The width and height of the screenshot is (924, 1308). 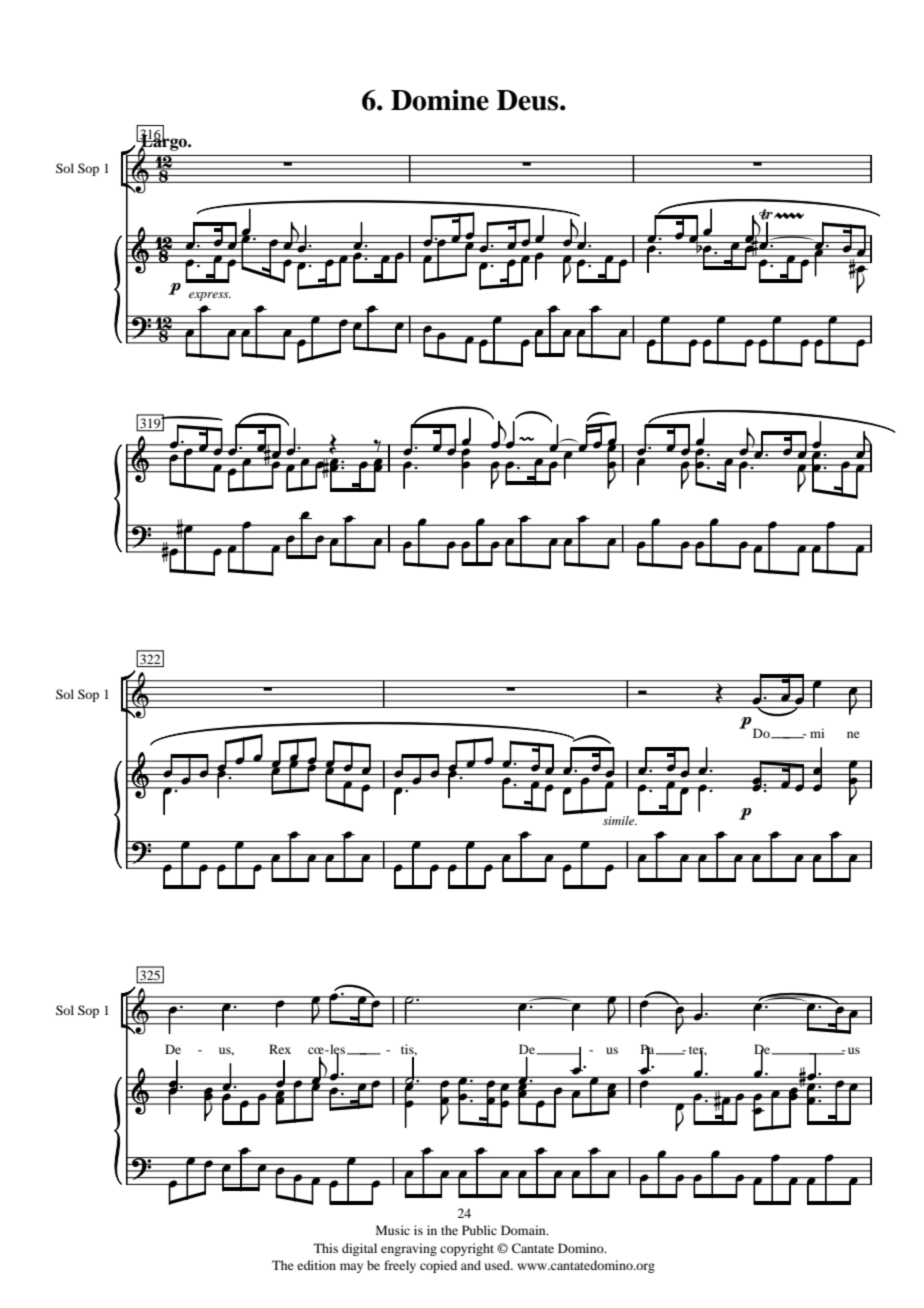 What do you see at coordinates (498, 1265) in the screenshot?
I see `used` at bounding box center [498, 1265].
